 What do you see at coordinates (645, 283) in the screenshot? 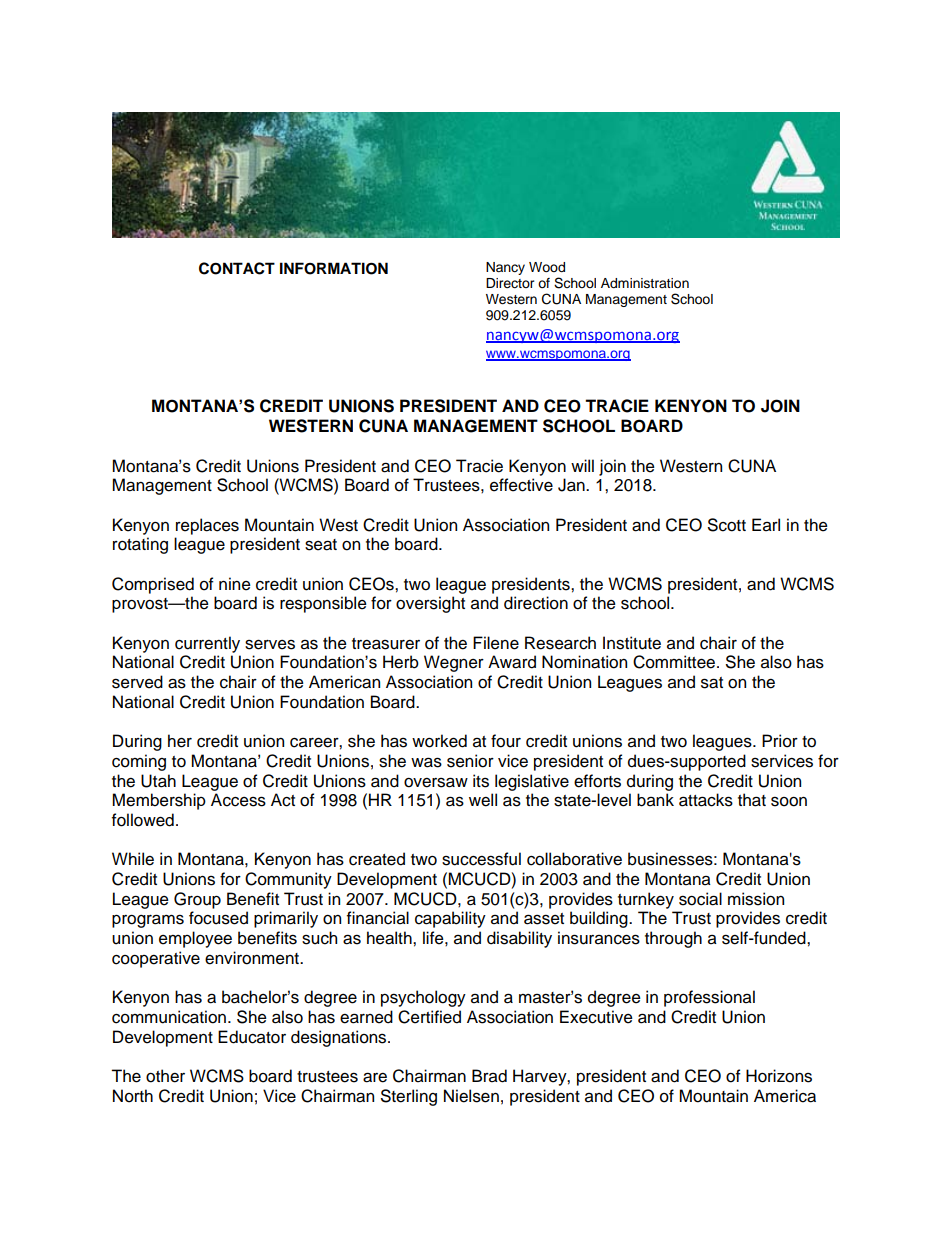
I see `Administration` at bounding box center [645, 283].
